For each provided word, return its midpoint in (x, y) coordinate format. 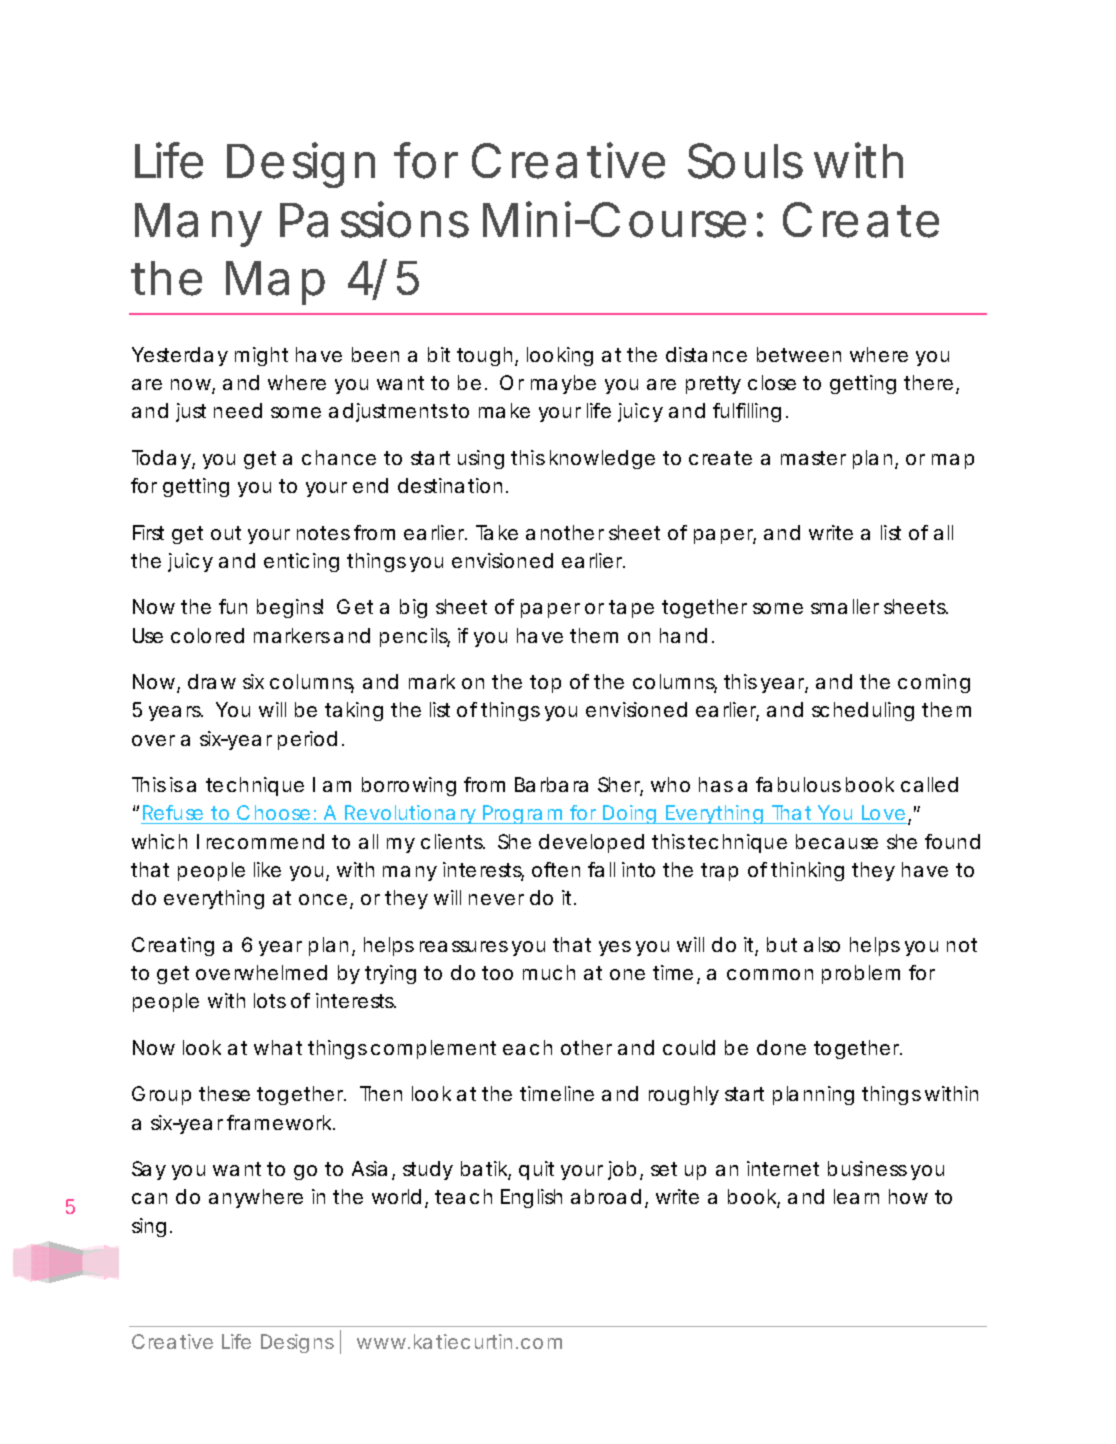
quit (536, 1170)
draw (212, 681)
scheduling (863, 711)
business (867, 1168)
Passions (374, 219)
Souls (745, 161)
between (799, 354)
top (545, 684)
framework (280, 1122)
